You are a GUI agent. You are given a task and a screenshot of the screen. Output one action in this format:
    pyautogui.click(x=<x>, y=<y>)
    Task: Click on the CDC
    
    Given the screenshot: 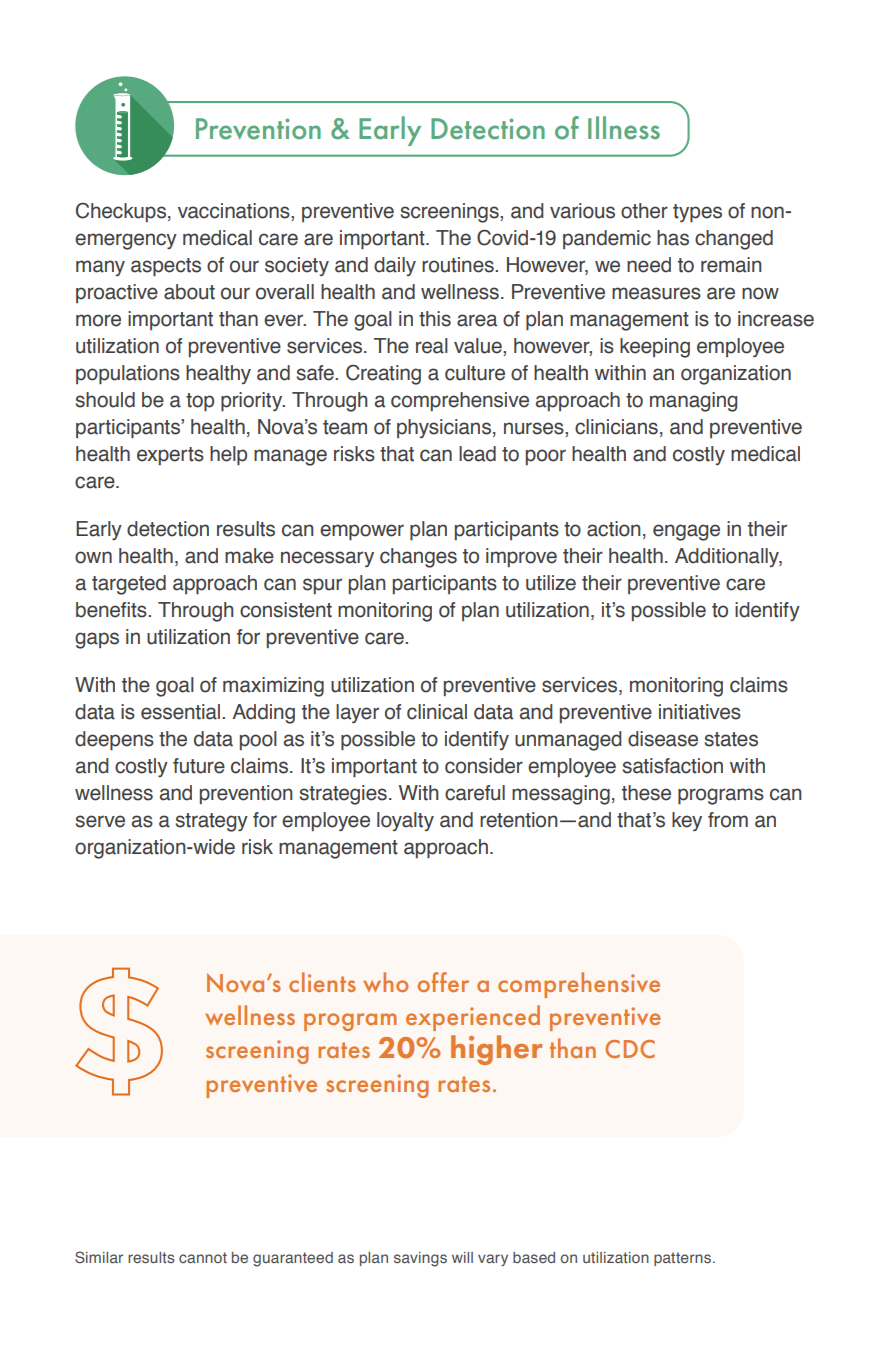 What is the action you would take?
    pyautogui.click(x=630, y=1049)
